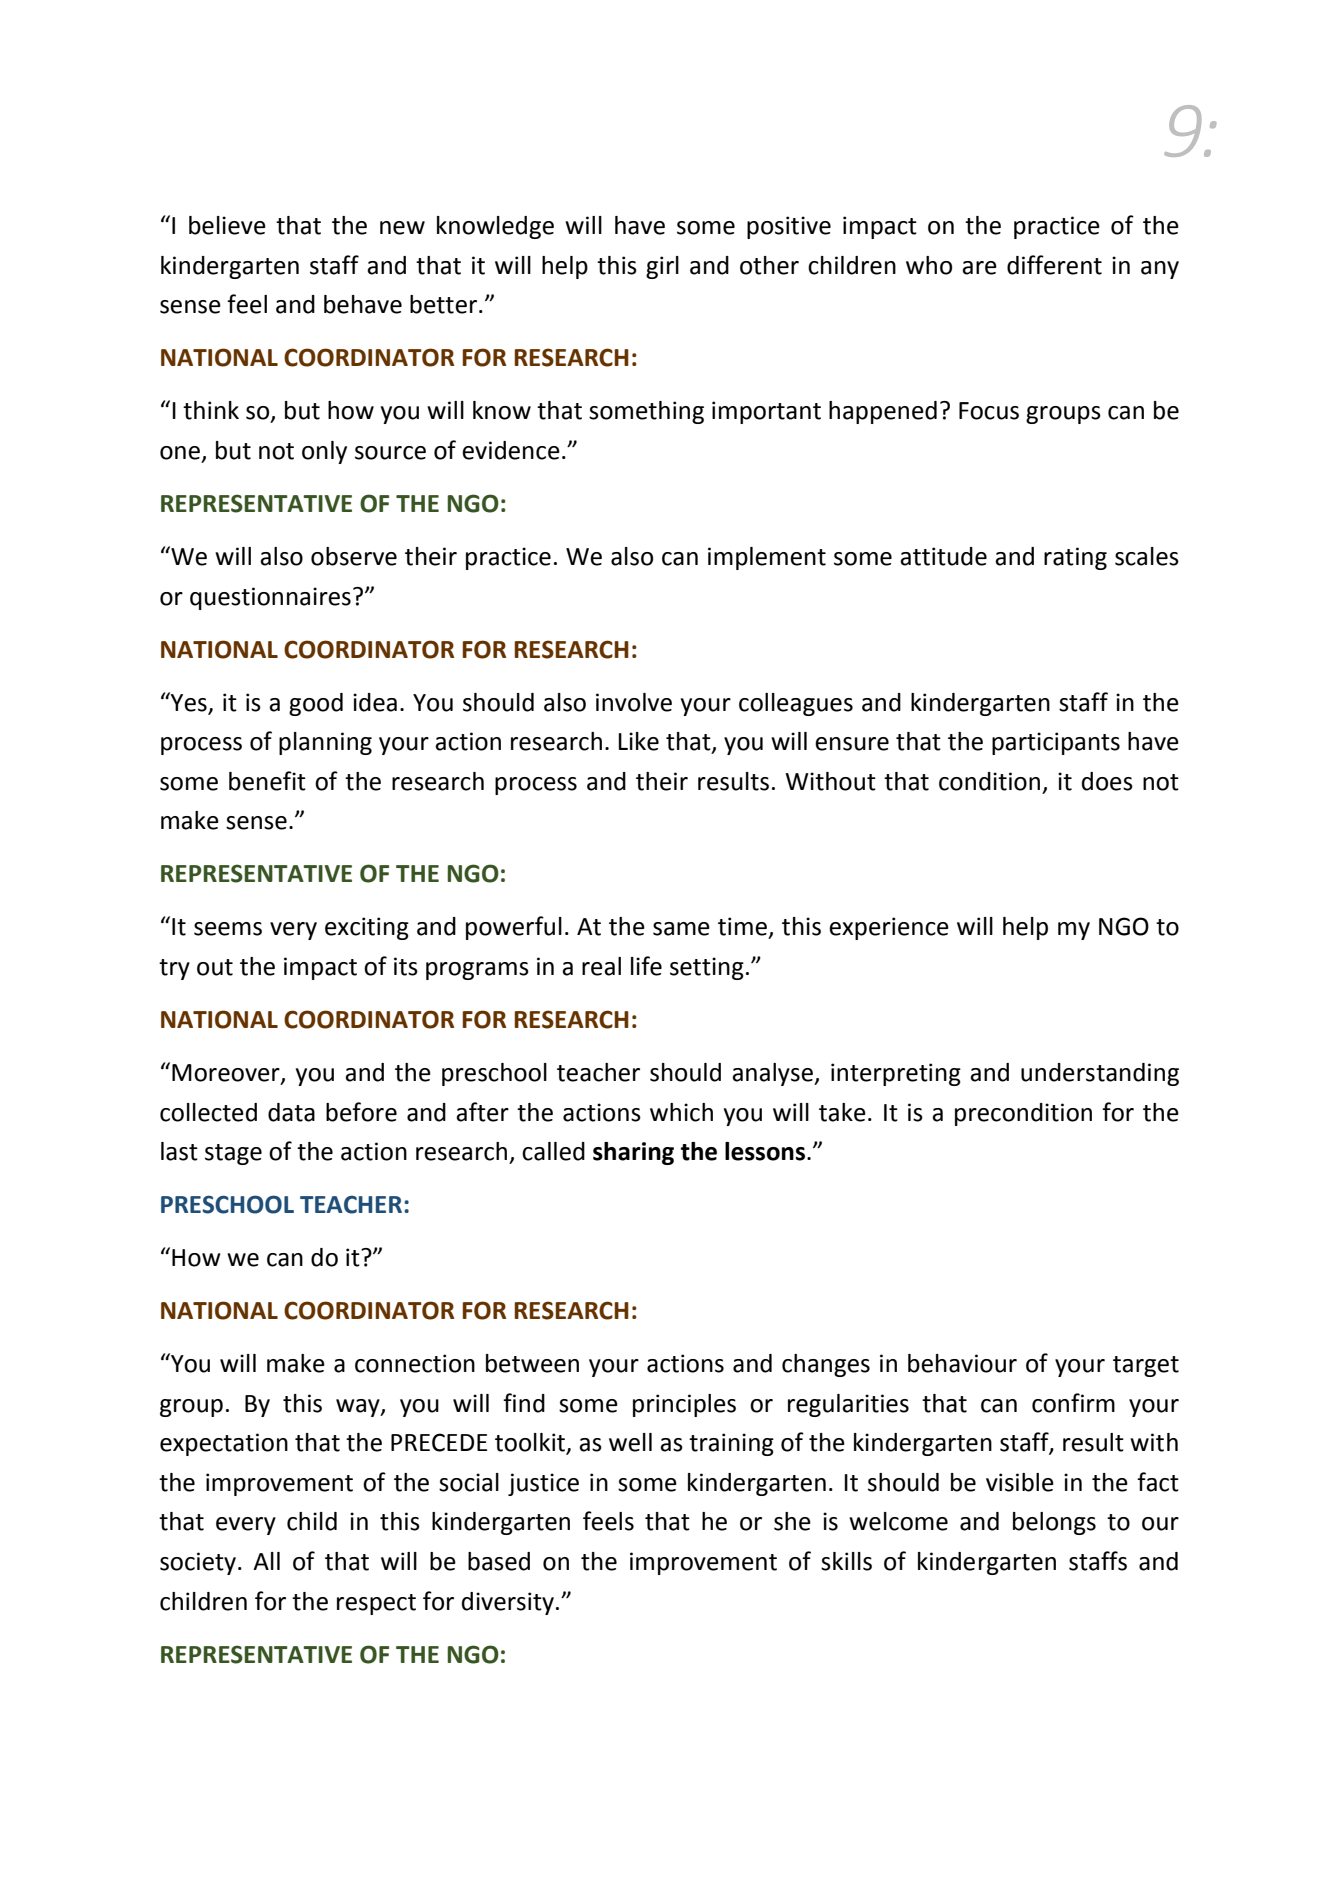  Describe the element at coordinates (1054, 265) in the document. I see `different` at that location.
